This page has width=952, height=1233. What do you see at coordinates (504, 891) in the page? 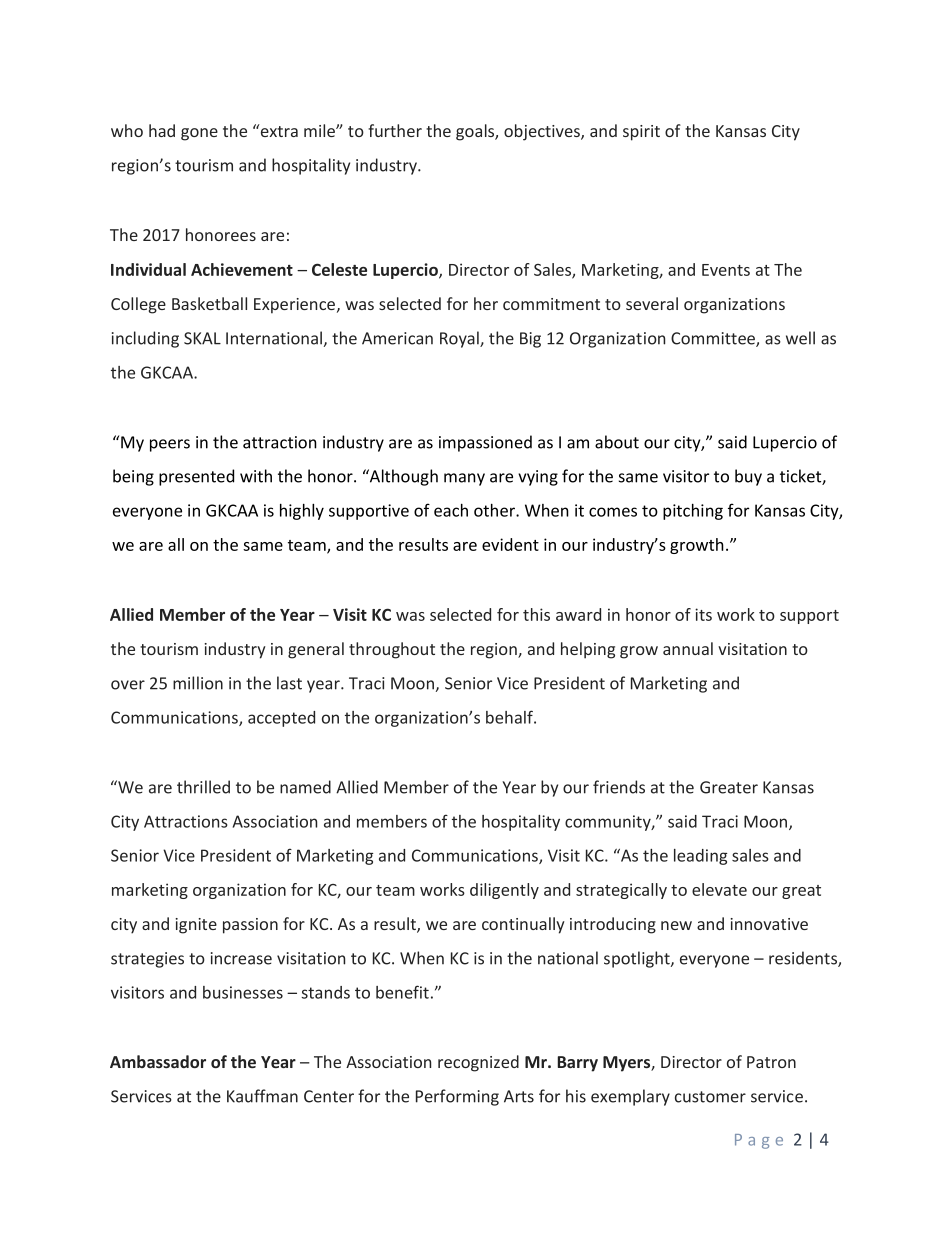
I see `diligently` at bounding box center [504, 891].
